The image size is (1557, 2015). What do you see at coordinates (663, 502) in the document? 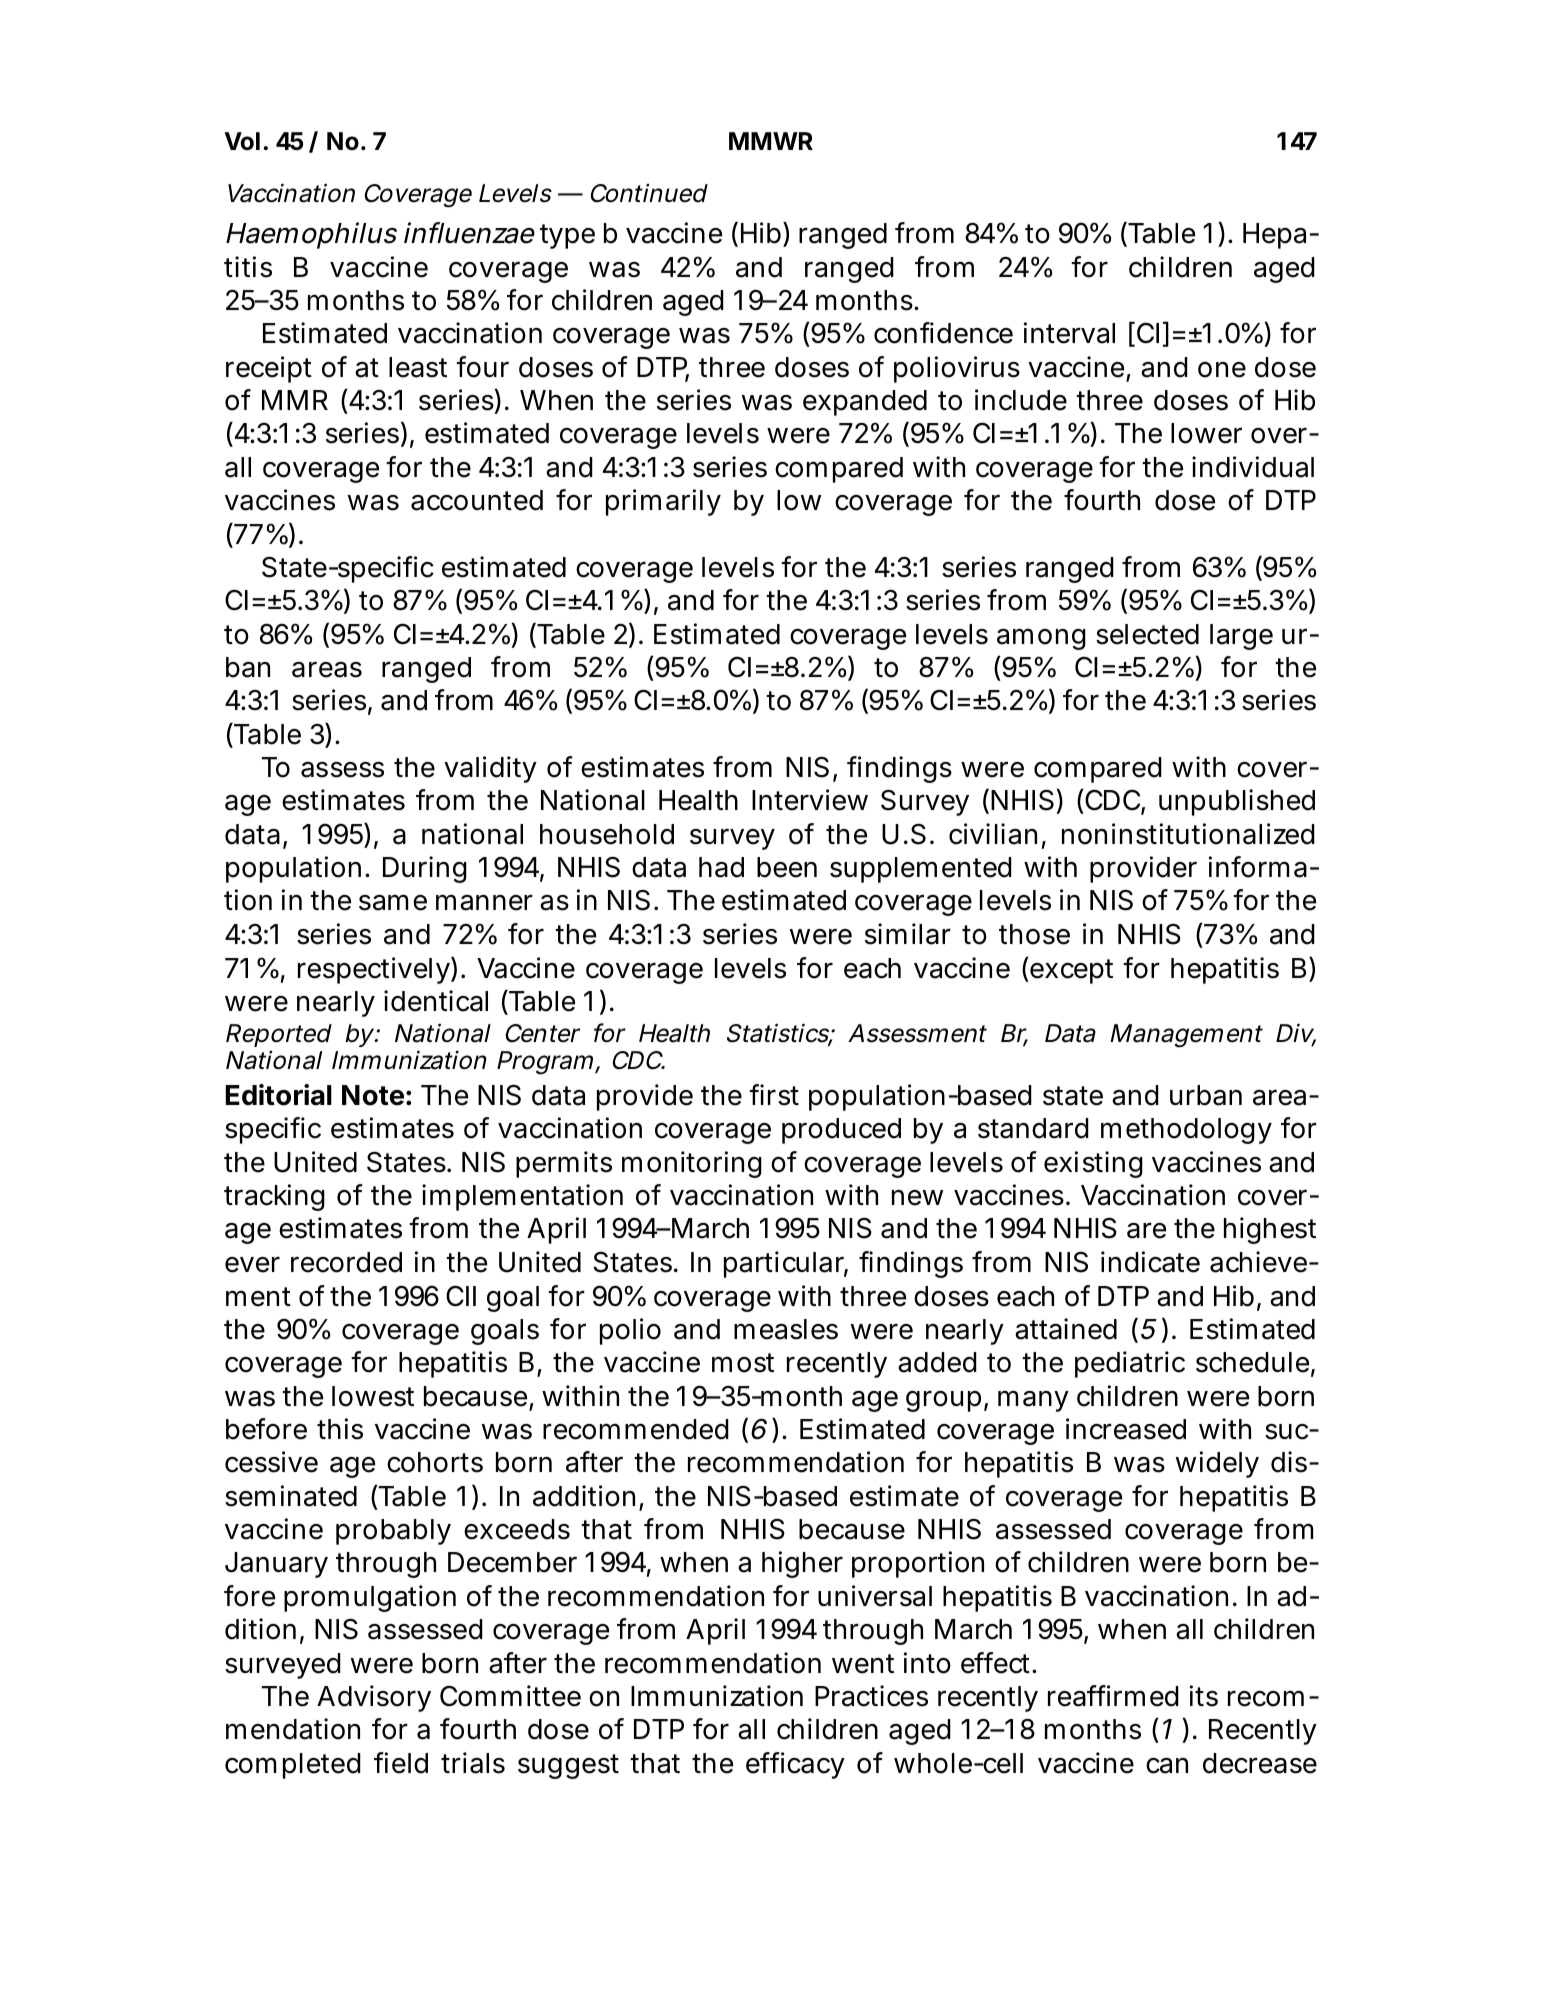
I see `primarily` at bounding box center [663, 502].
